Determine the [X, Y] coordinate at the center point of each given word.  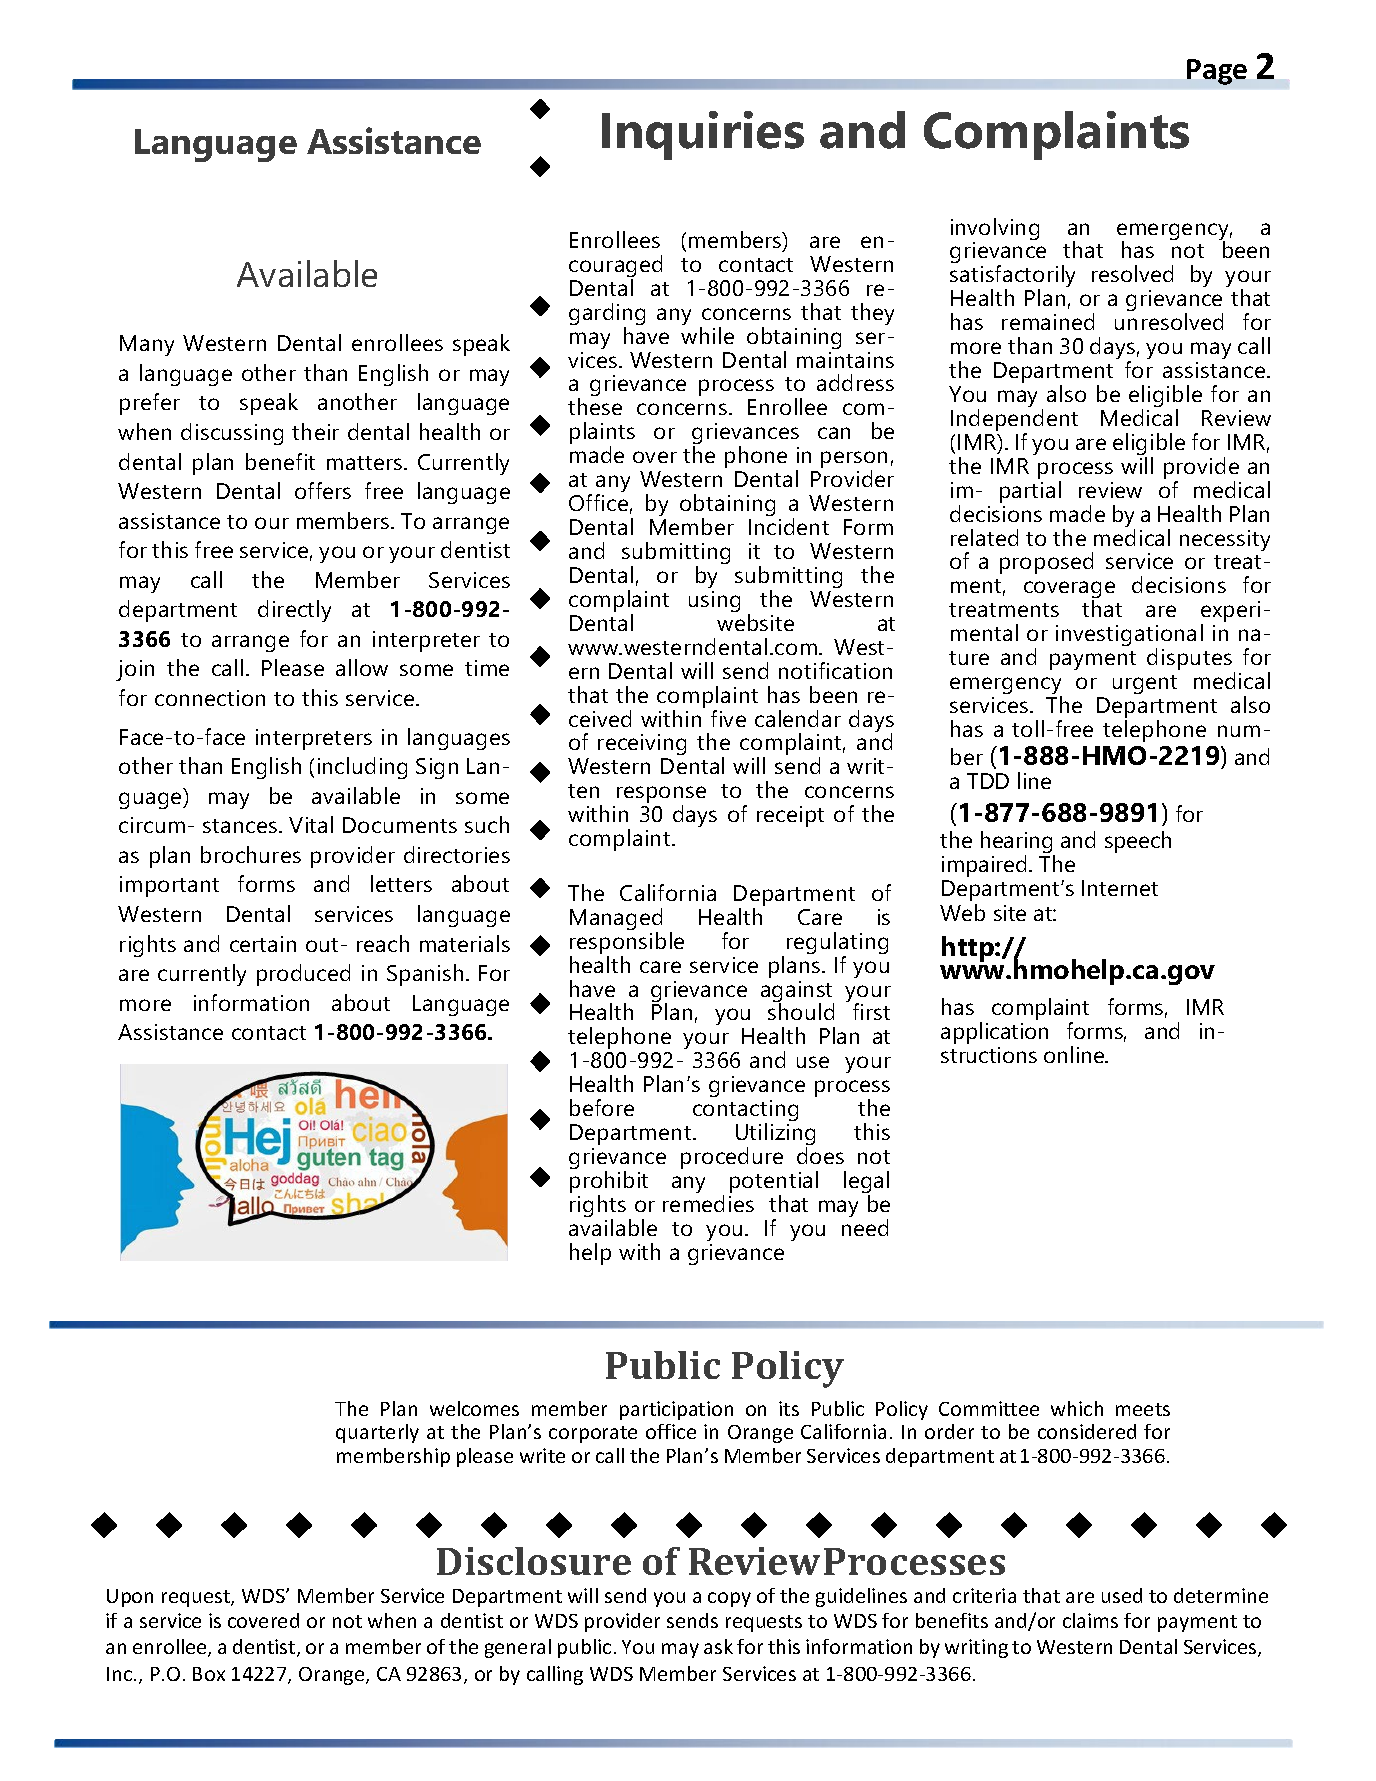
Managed [616, 920]
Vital [311, 824]
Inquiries [703, 135]
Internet [1120, 888]
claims [1090, 1620]
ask [718, 1646]
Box [209, 1674]
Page [1217, 72]
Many [147, 345]
